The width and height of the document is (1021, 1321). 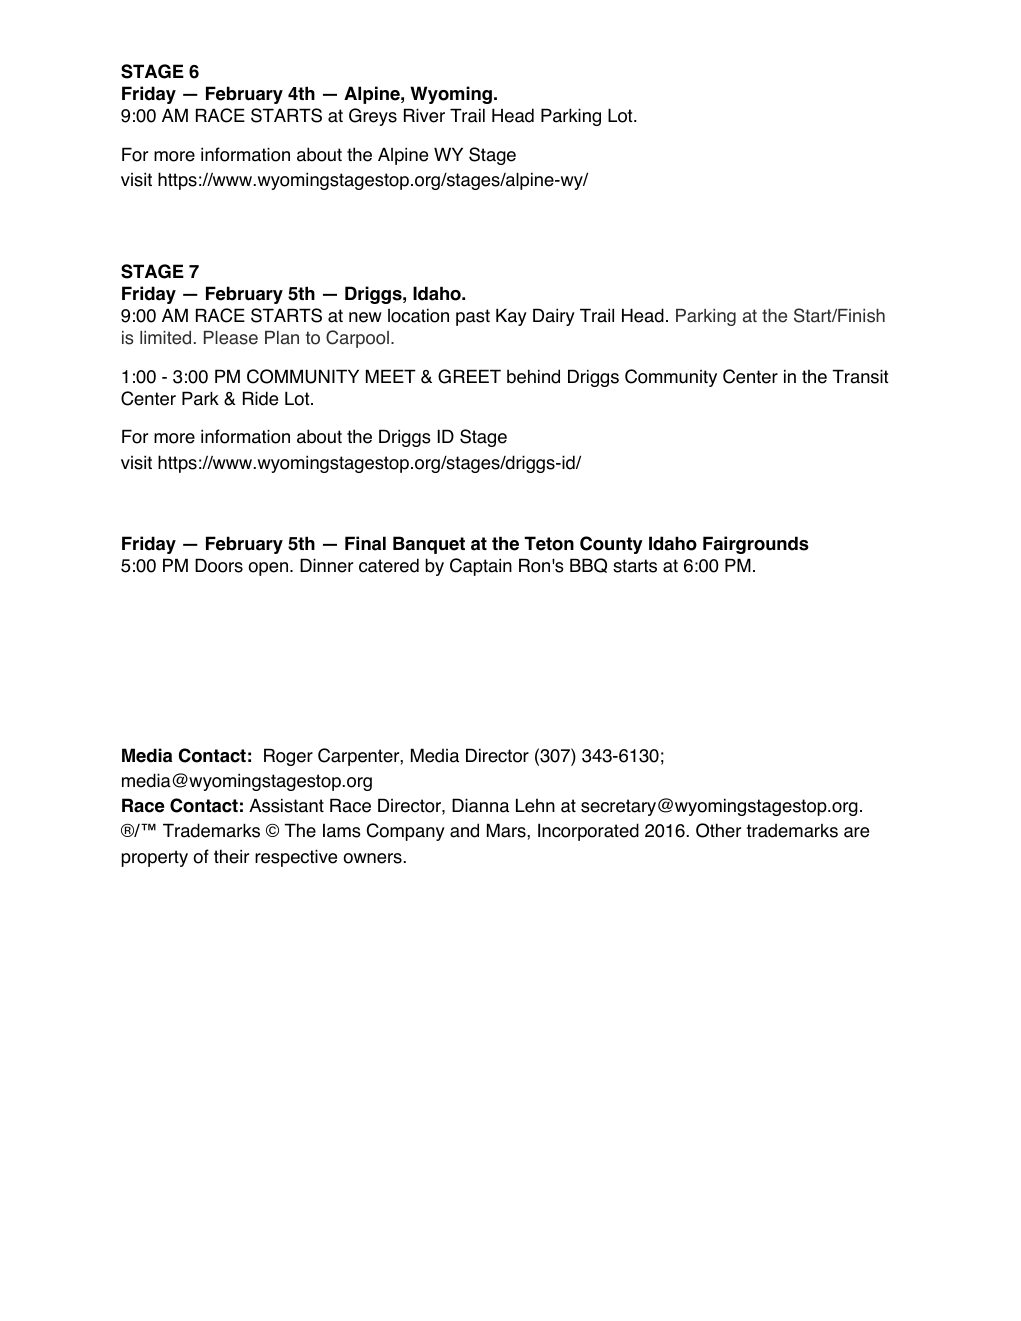 What do you see at coordinates (373, 117) in the document?
I see `Greys` at bounding box center [373, 117].
